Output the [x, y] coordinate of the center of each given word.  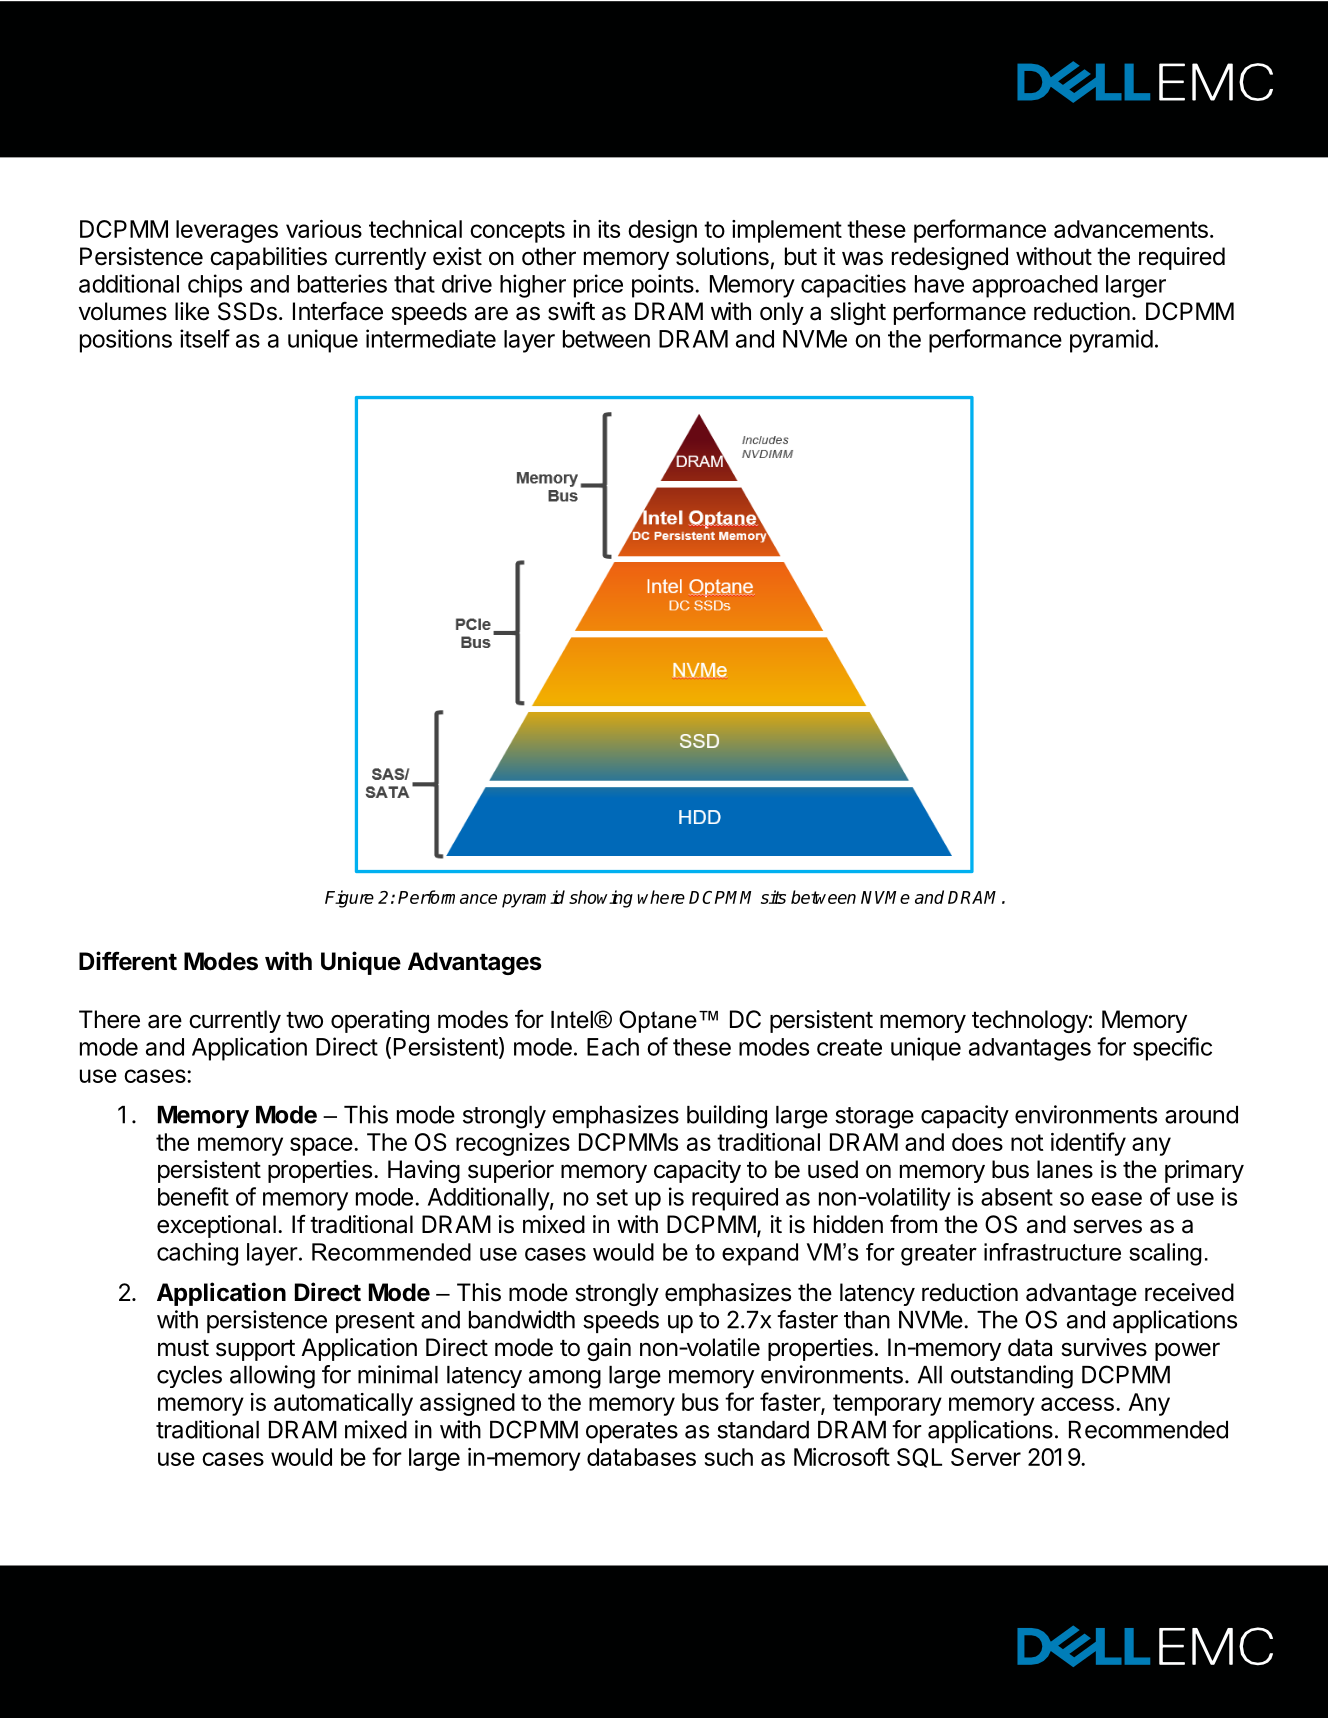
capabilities [268, 258]
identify [1088, 1144]
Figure [349, 899]
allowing [272, 1377]
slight [858, 313]
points [664, 286]
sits [773, 897]
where [661, 897]
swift [571, 311]
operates [632, 1432]
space [321, 1146]
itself [205, 338]
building [727, 1117]
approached [1035, 286]
